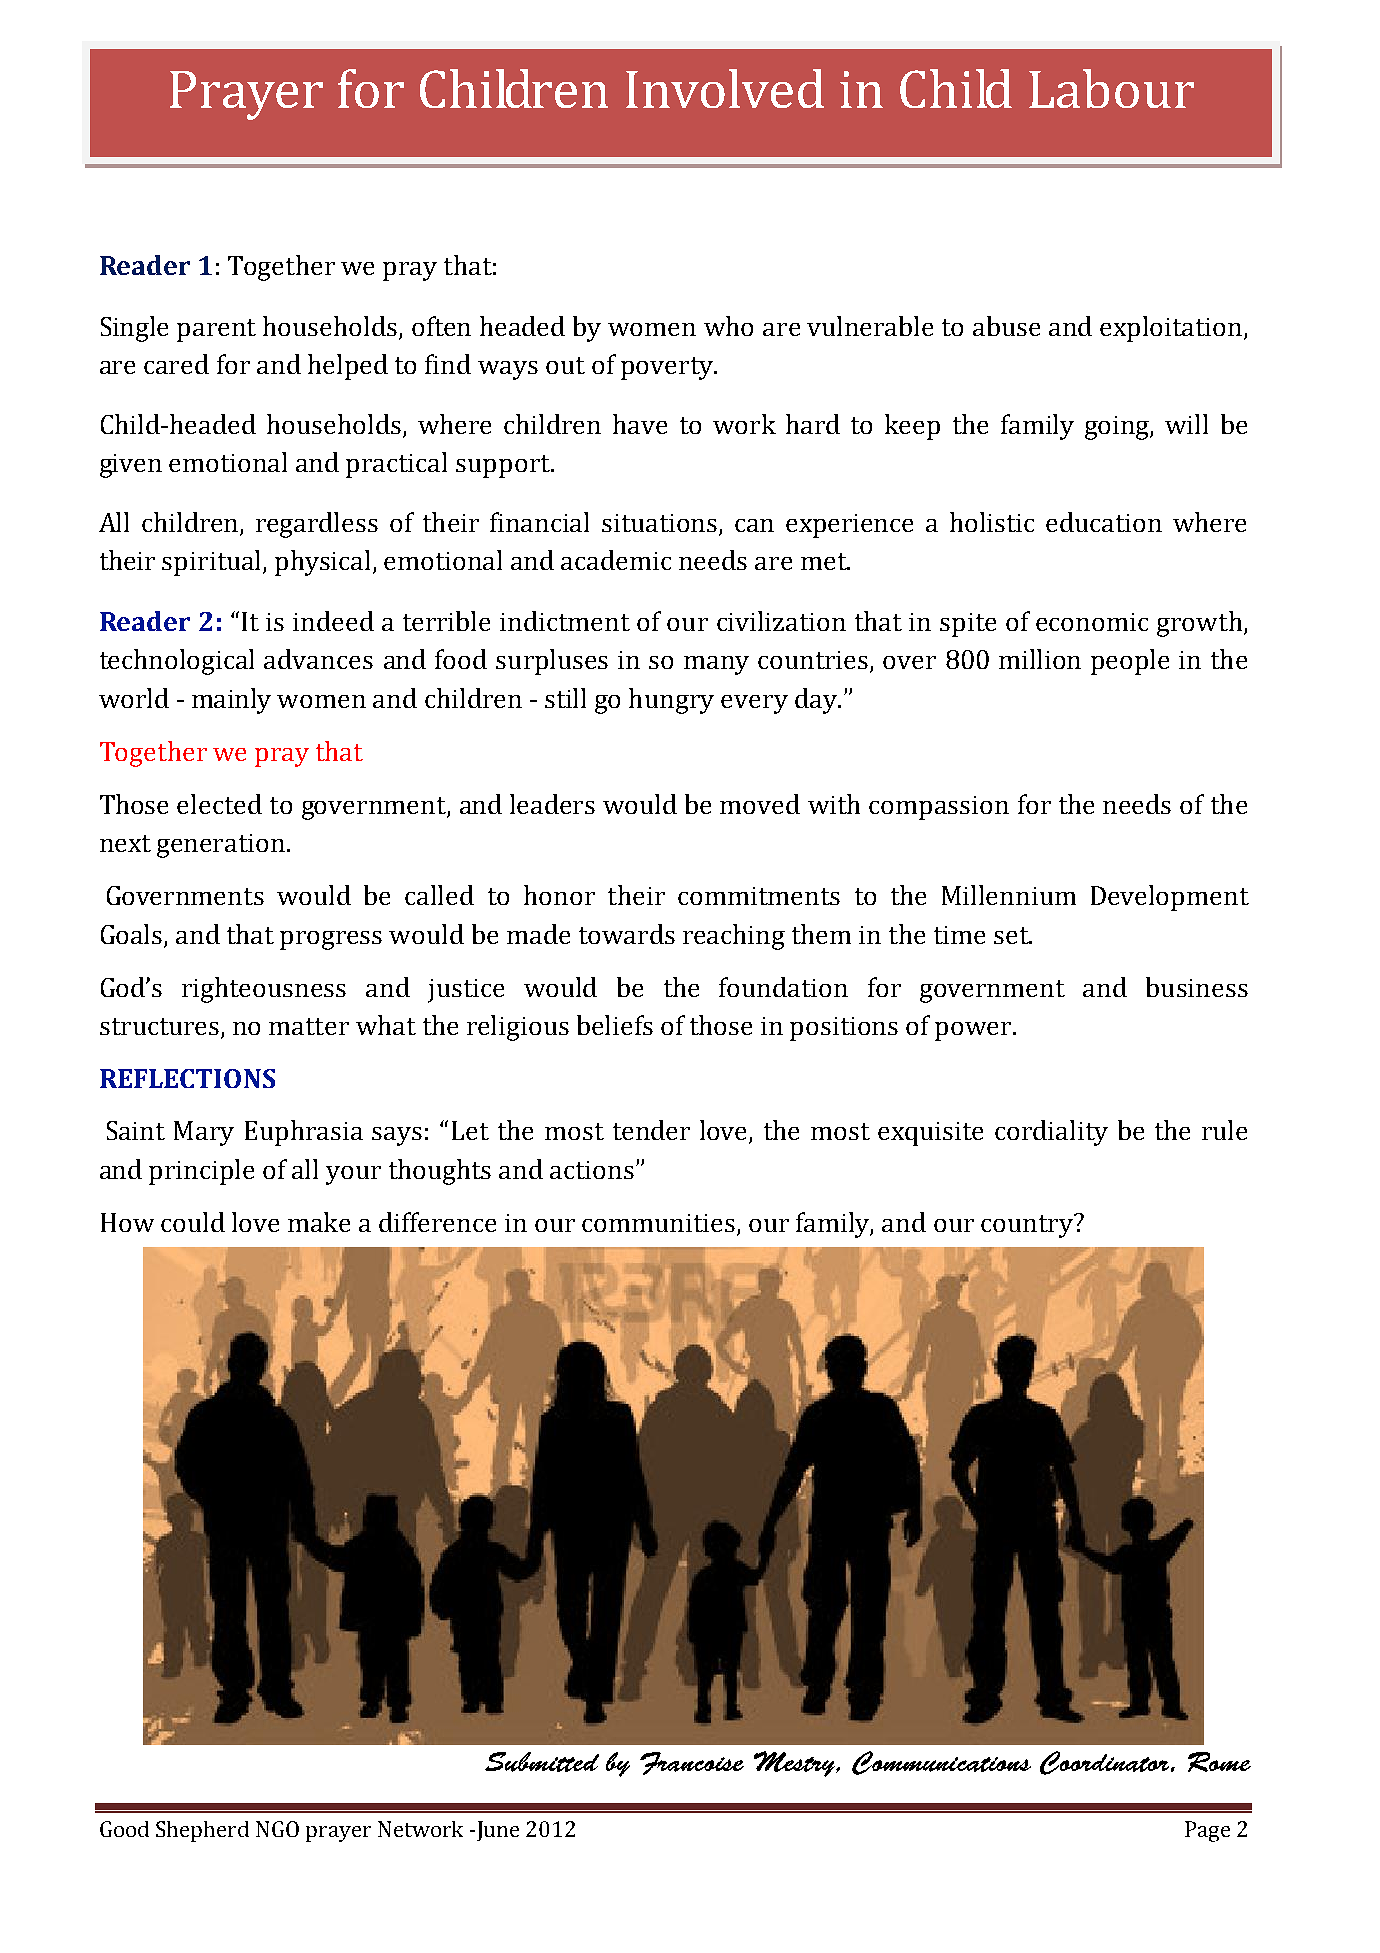 Image resolution: width=1380 pixels, height=1953 pixels. What do you see at coordinates (1028, 1226) in the screenshot?
I see `country` at bounding box center [1028, 1226].
